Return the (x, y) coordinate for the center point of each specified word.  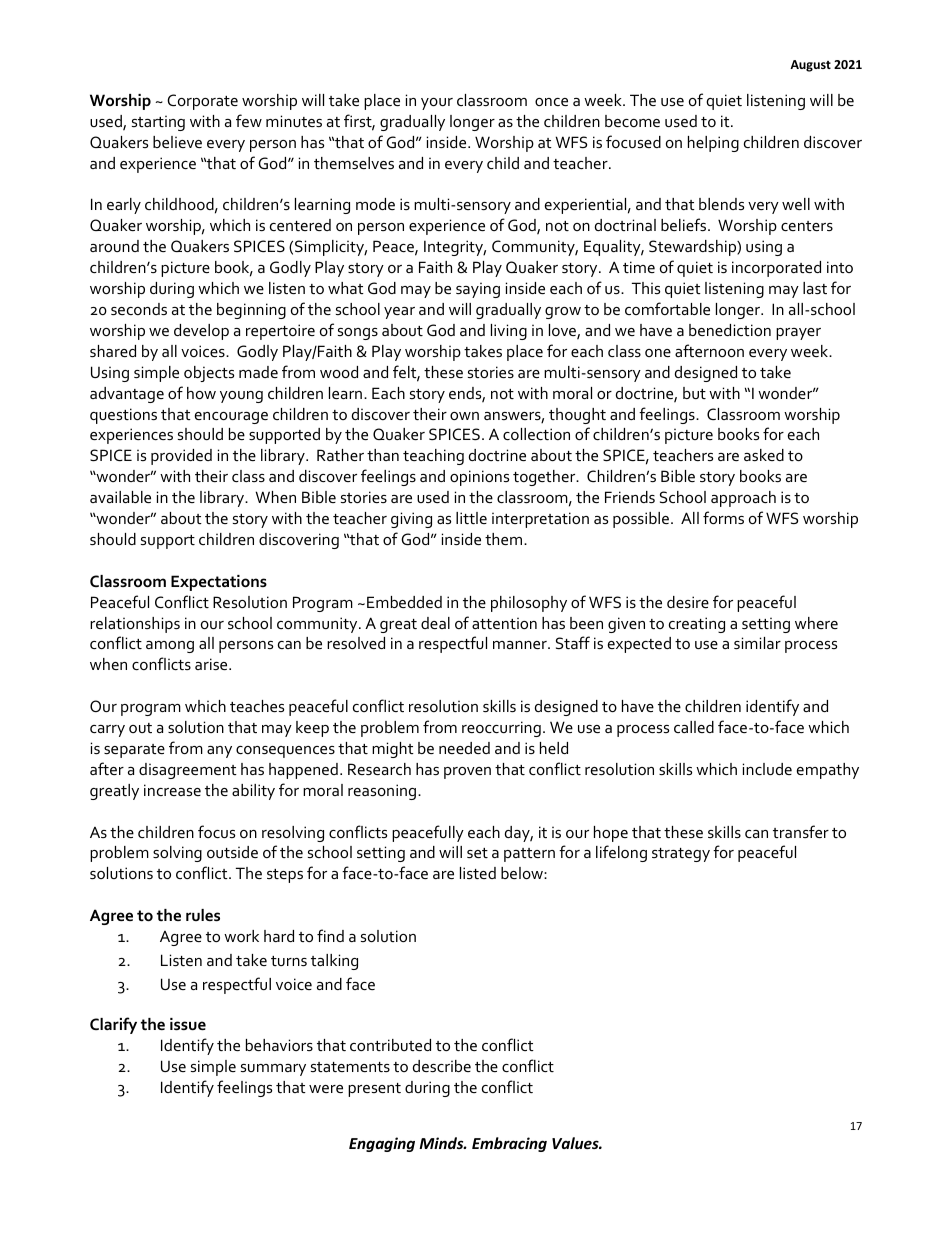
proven (467, 773)
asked (764, 455)
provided (181, 457)
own (464, 416)
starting (158, 123)
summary (273, 1070)
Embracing (509, 1144)
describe (442, 1066)
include (767, 769)
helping (713, 144)
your (437, 104)
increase (172, 790)
